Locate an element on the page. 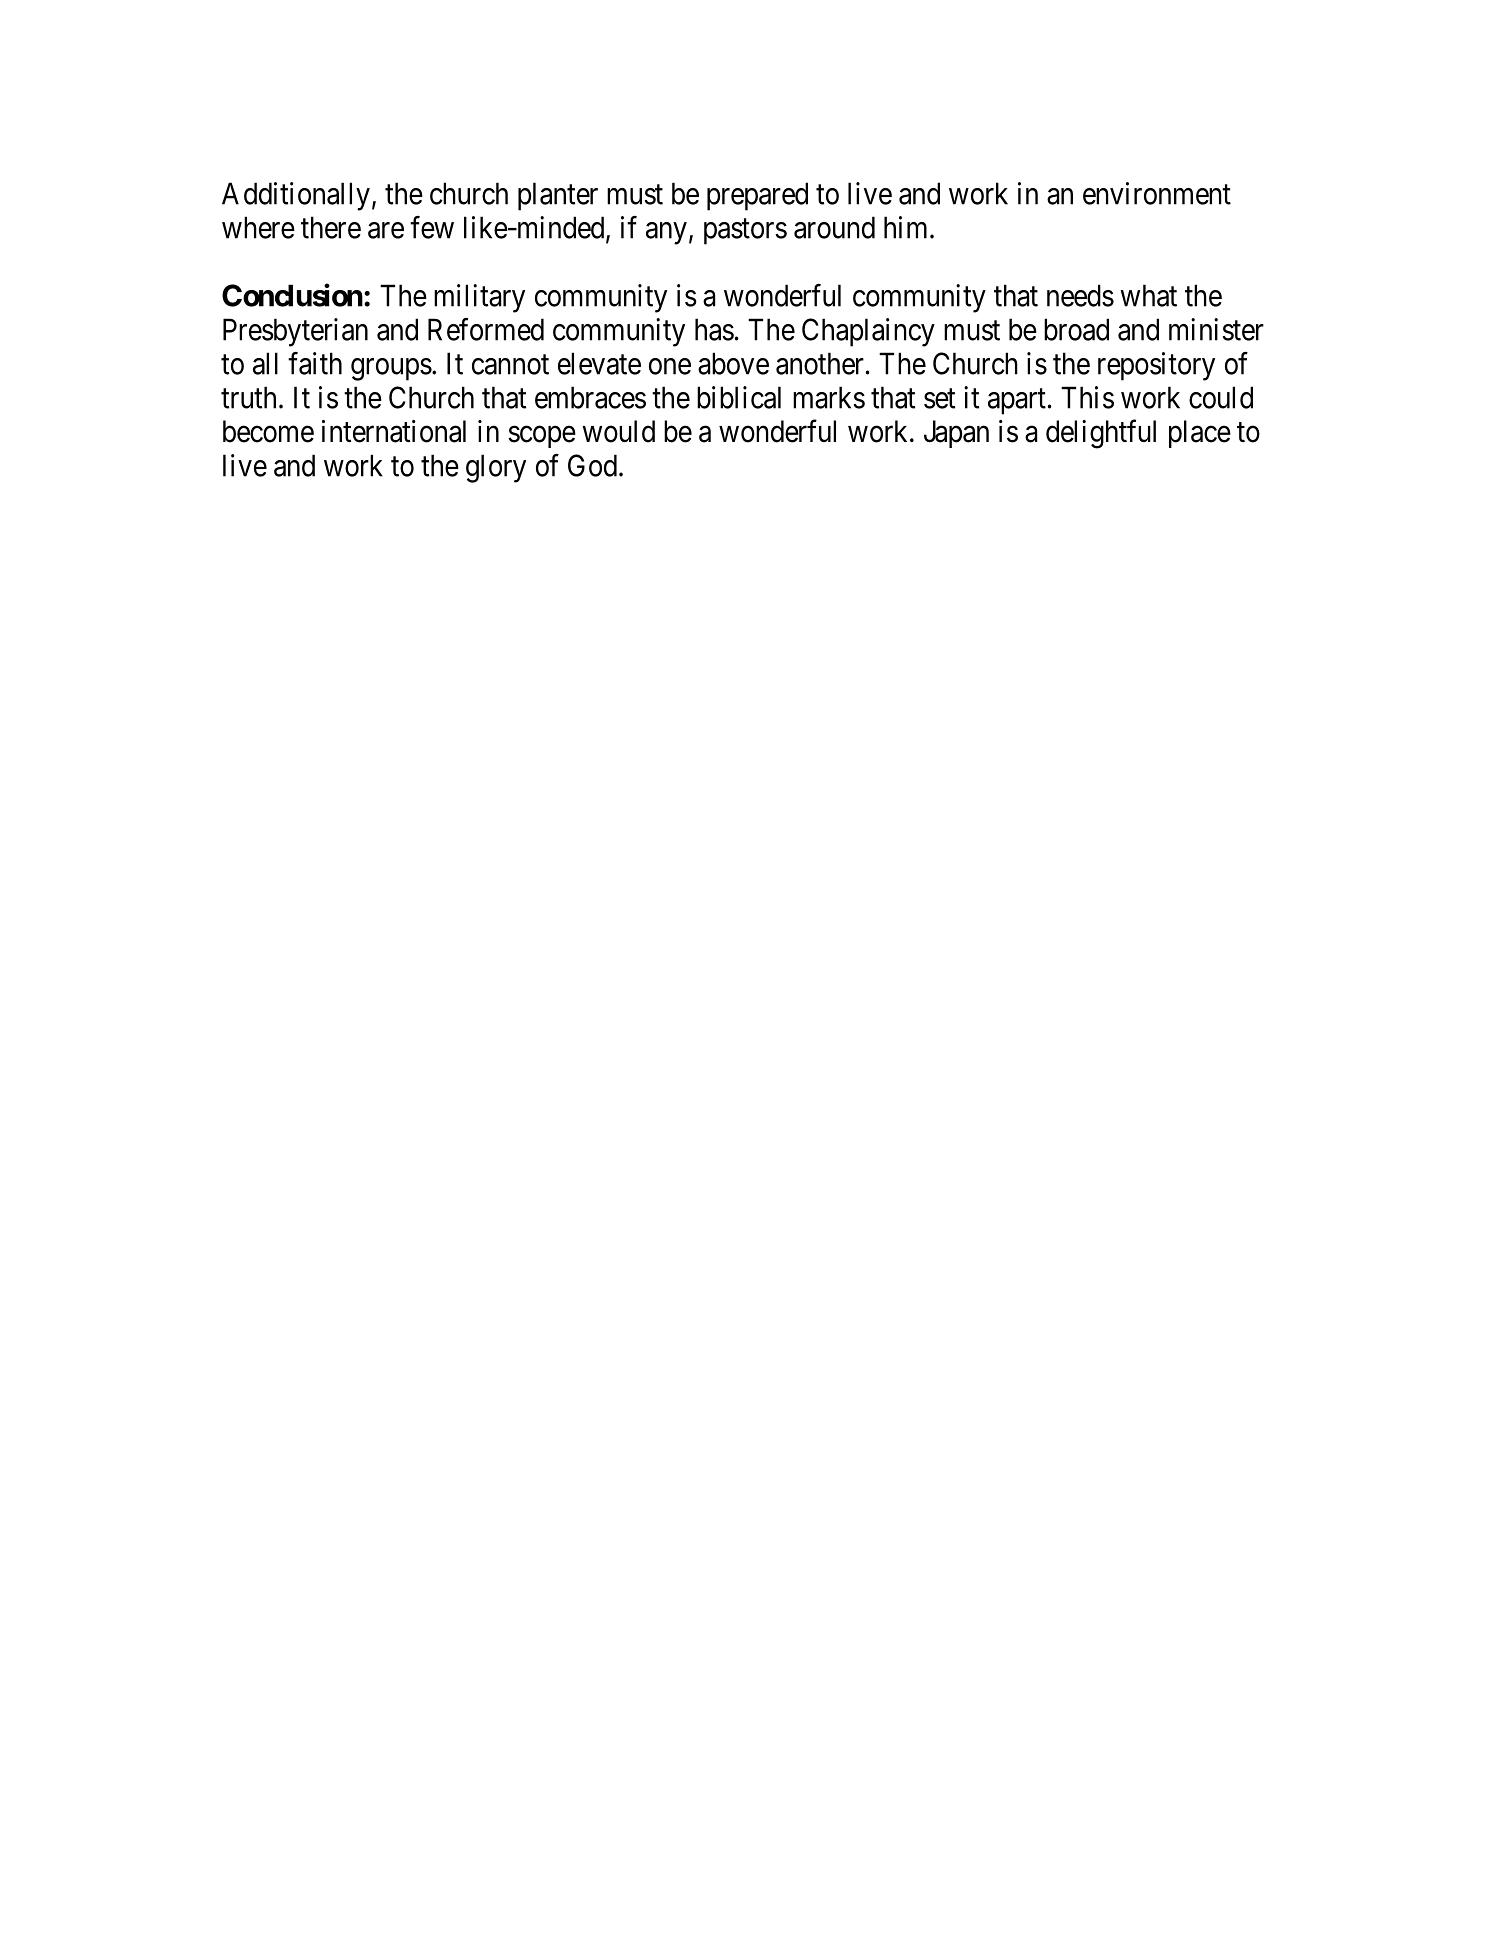  glory is located at coordinates (496, 468).
